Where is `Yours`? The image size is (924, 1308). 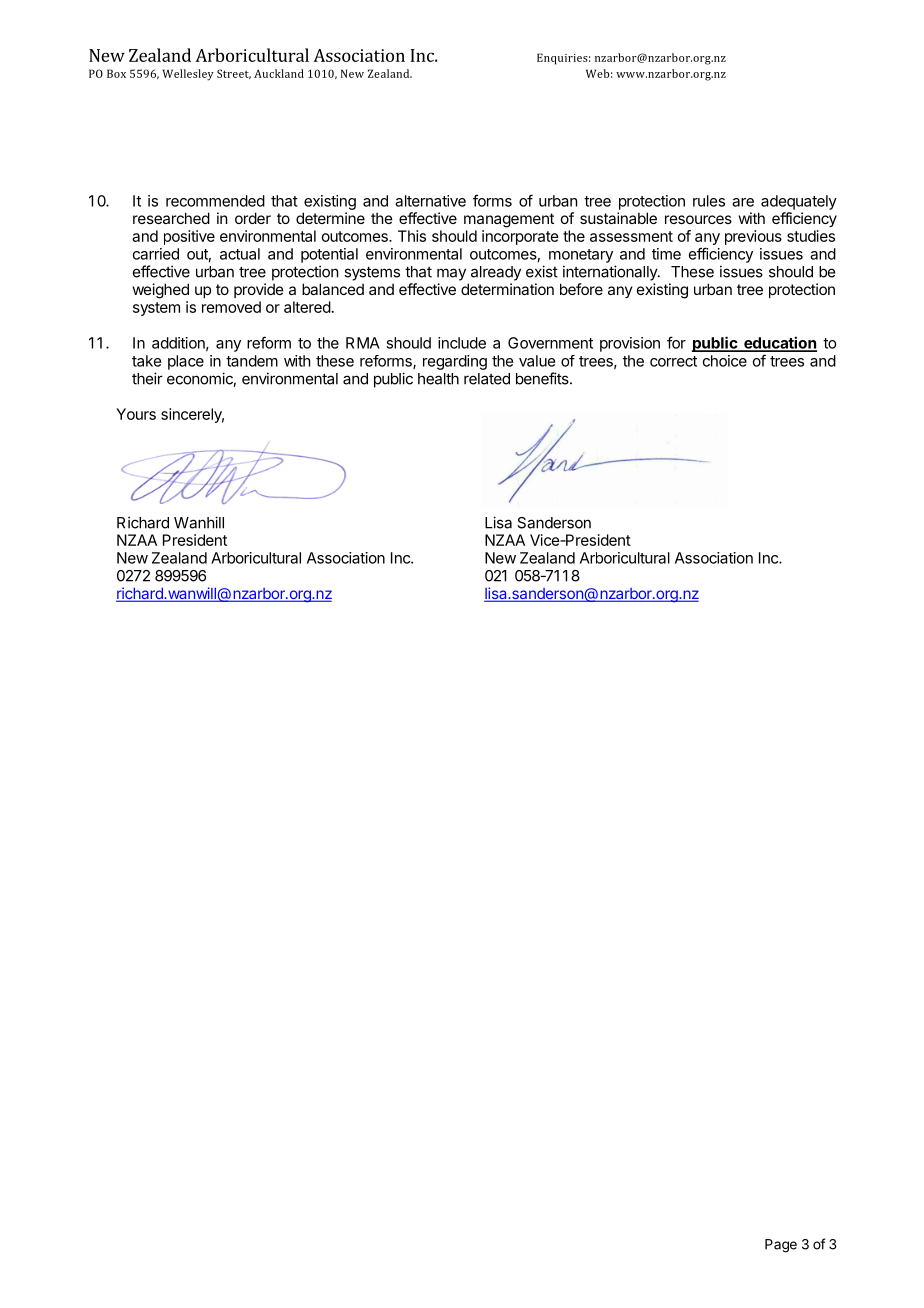
Yours is located at coordinates (136, 414).
